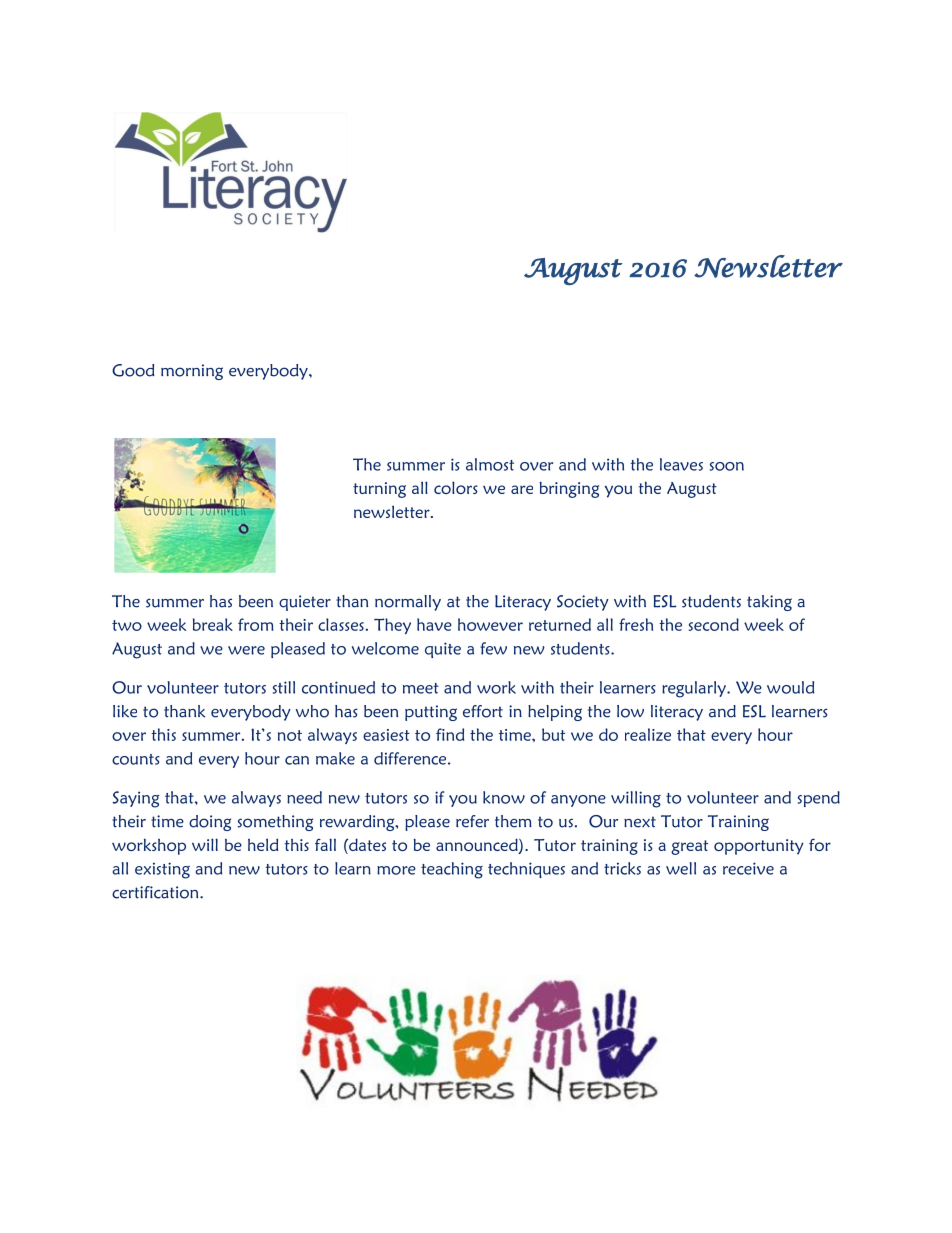 The image size is (952, 1233). What do you see at coordinates (727, 466) in the document?
I see `soon` at bounding box center [727, 466].
